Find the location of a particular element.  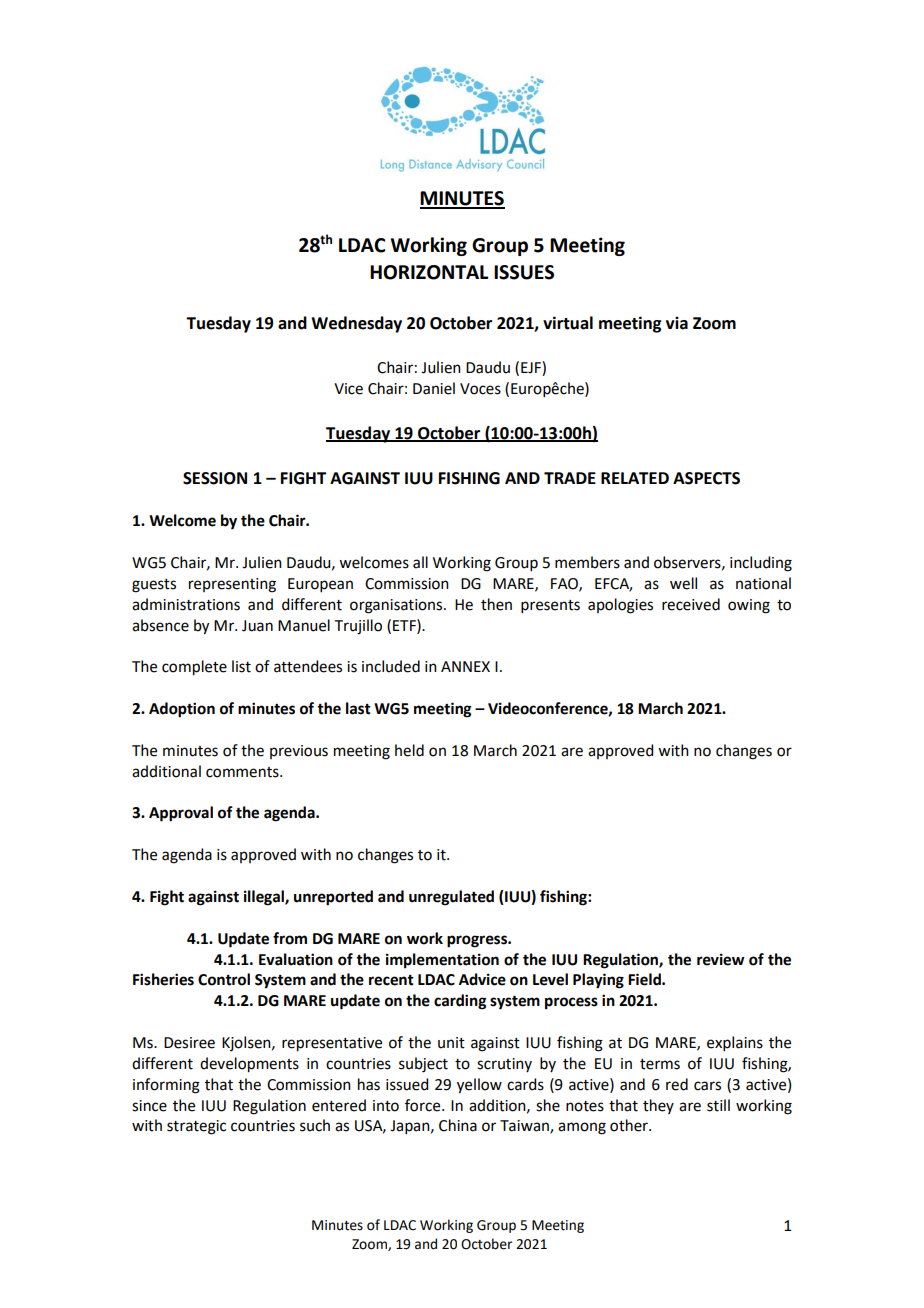

Wednesday is located at coordinates (356, 324).
